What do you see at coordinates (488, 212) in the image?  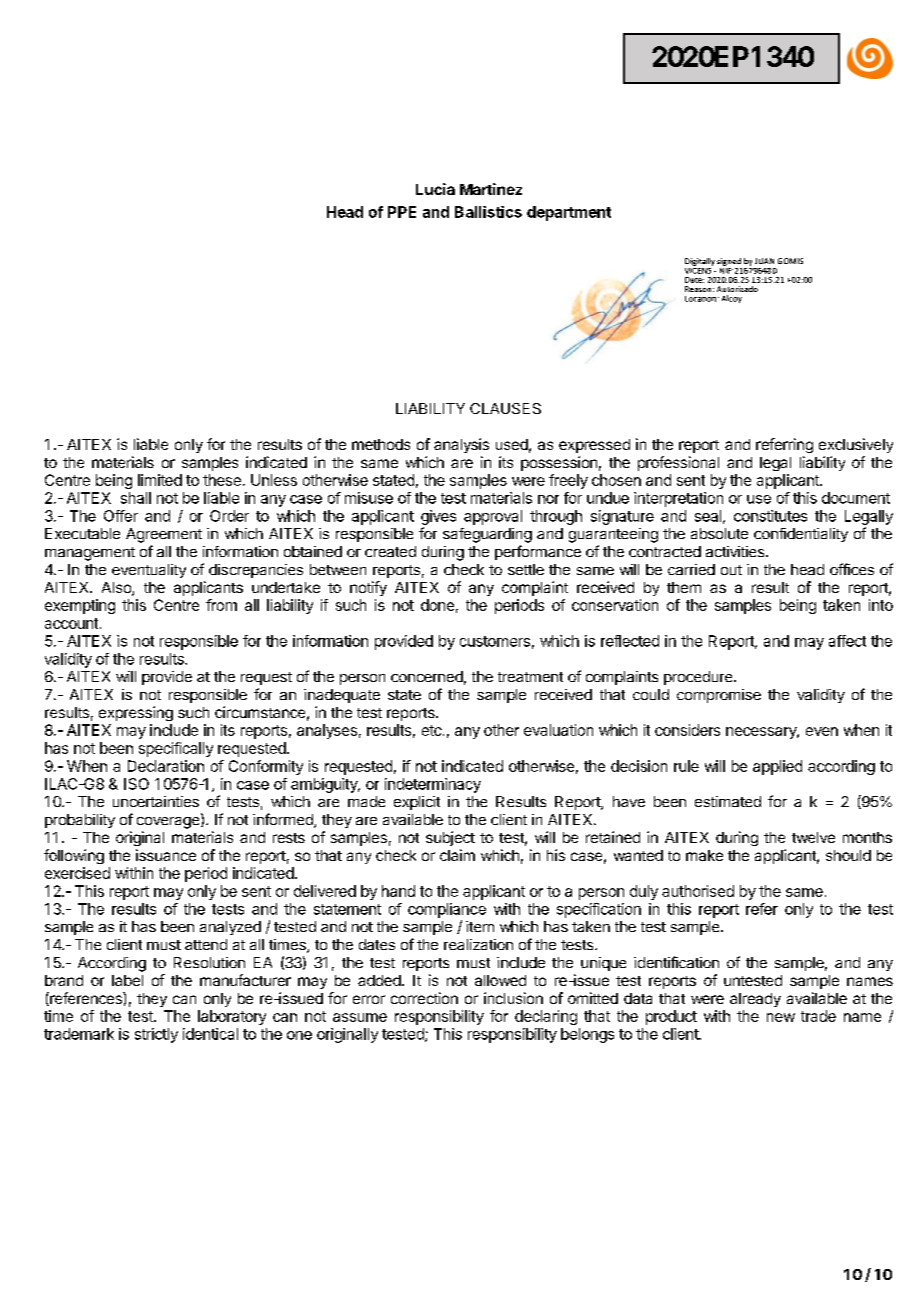 I see `Ballistics` at bounding box center [488, 212].
